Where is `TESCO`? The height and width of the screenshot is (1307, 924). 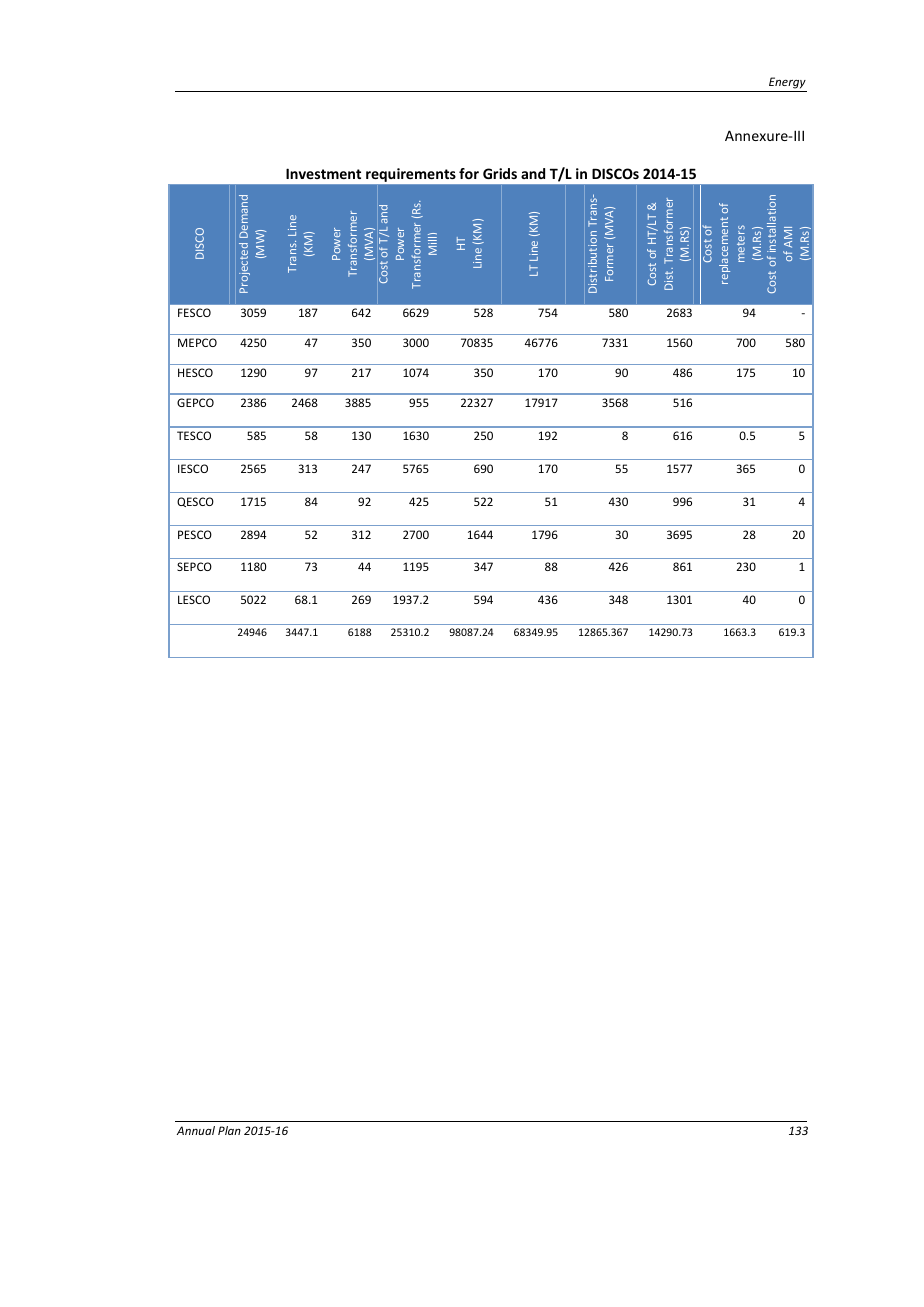
TESCO is located at coordinates (194, 435).
